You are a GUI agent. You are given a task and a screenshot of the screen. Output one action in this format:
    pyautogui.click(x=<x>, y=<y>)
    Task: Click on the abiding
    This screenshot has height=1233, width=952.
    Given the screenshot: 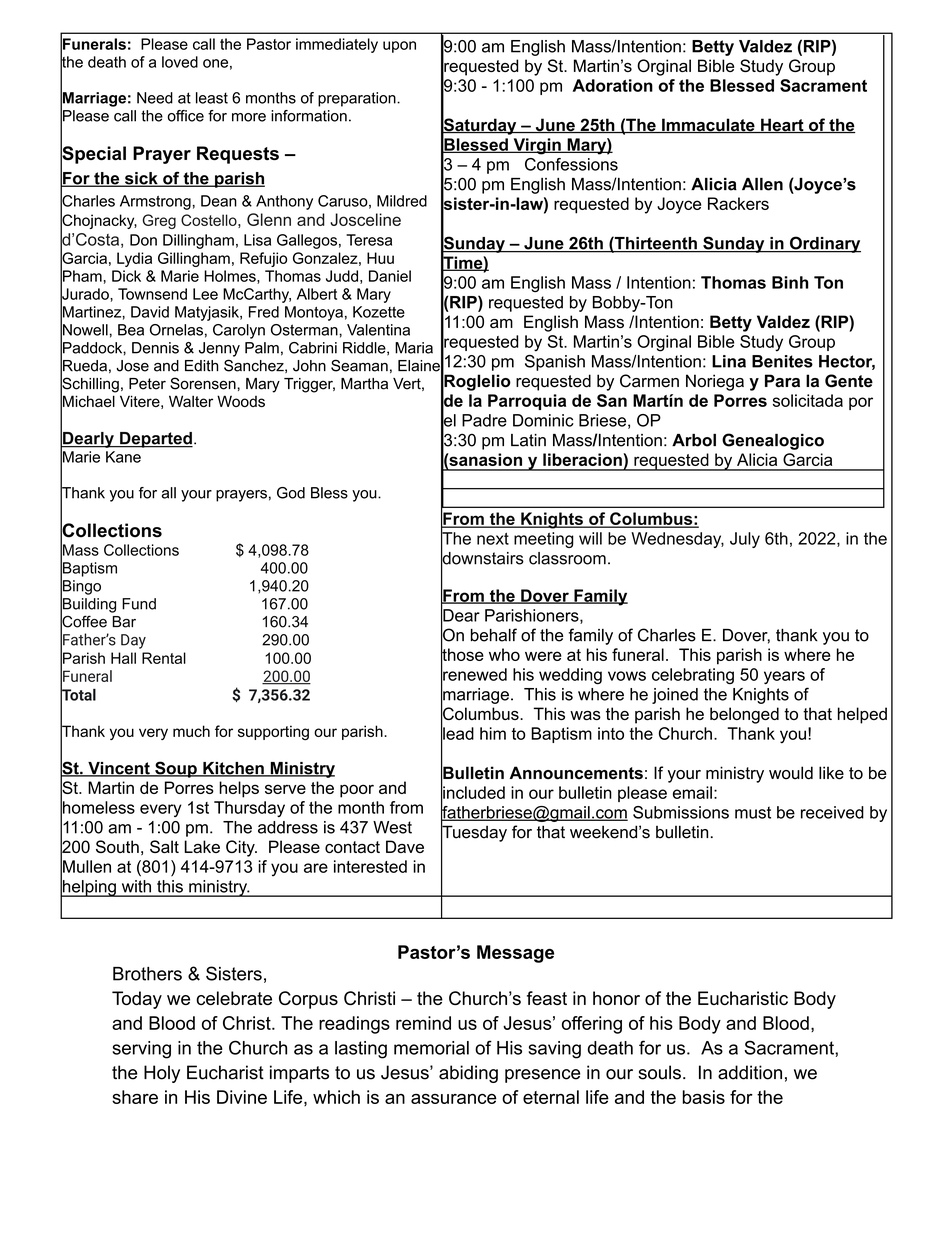 What is the action you would take?
    pyautogui.click(x=468, y=1074)
